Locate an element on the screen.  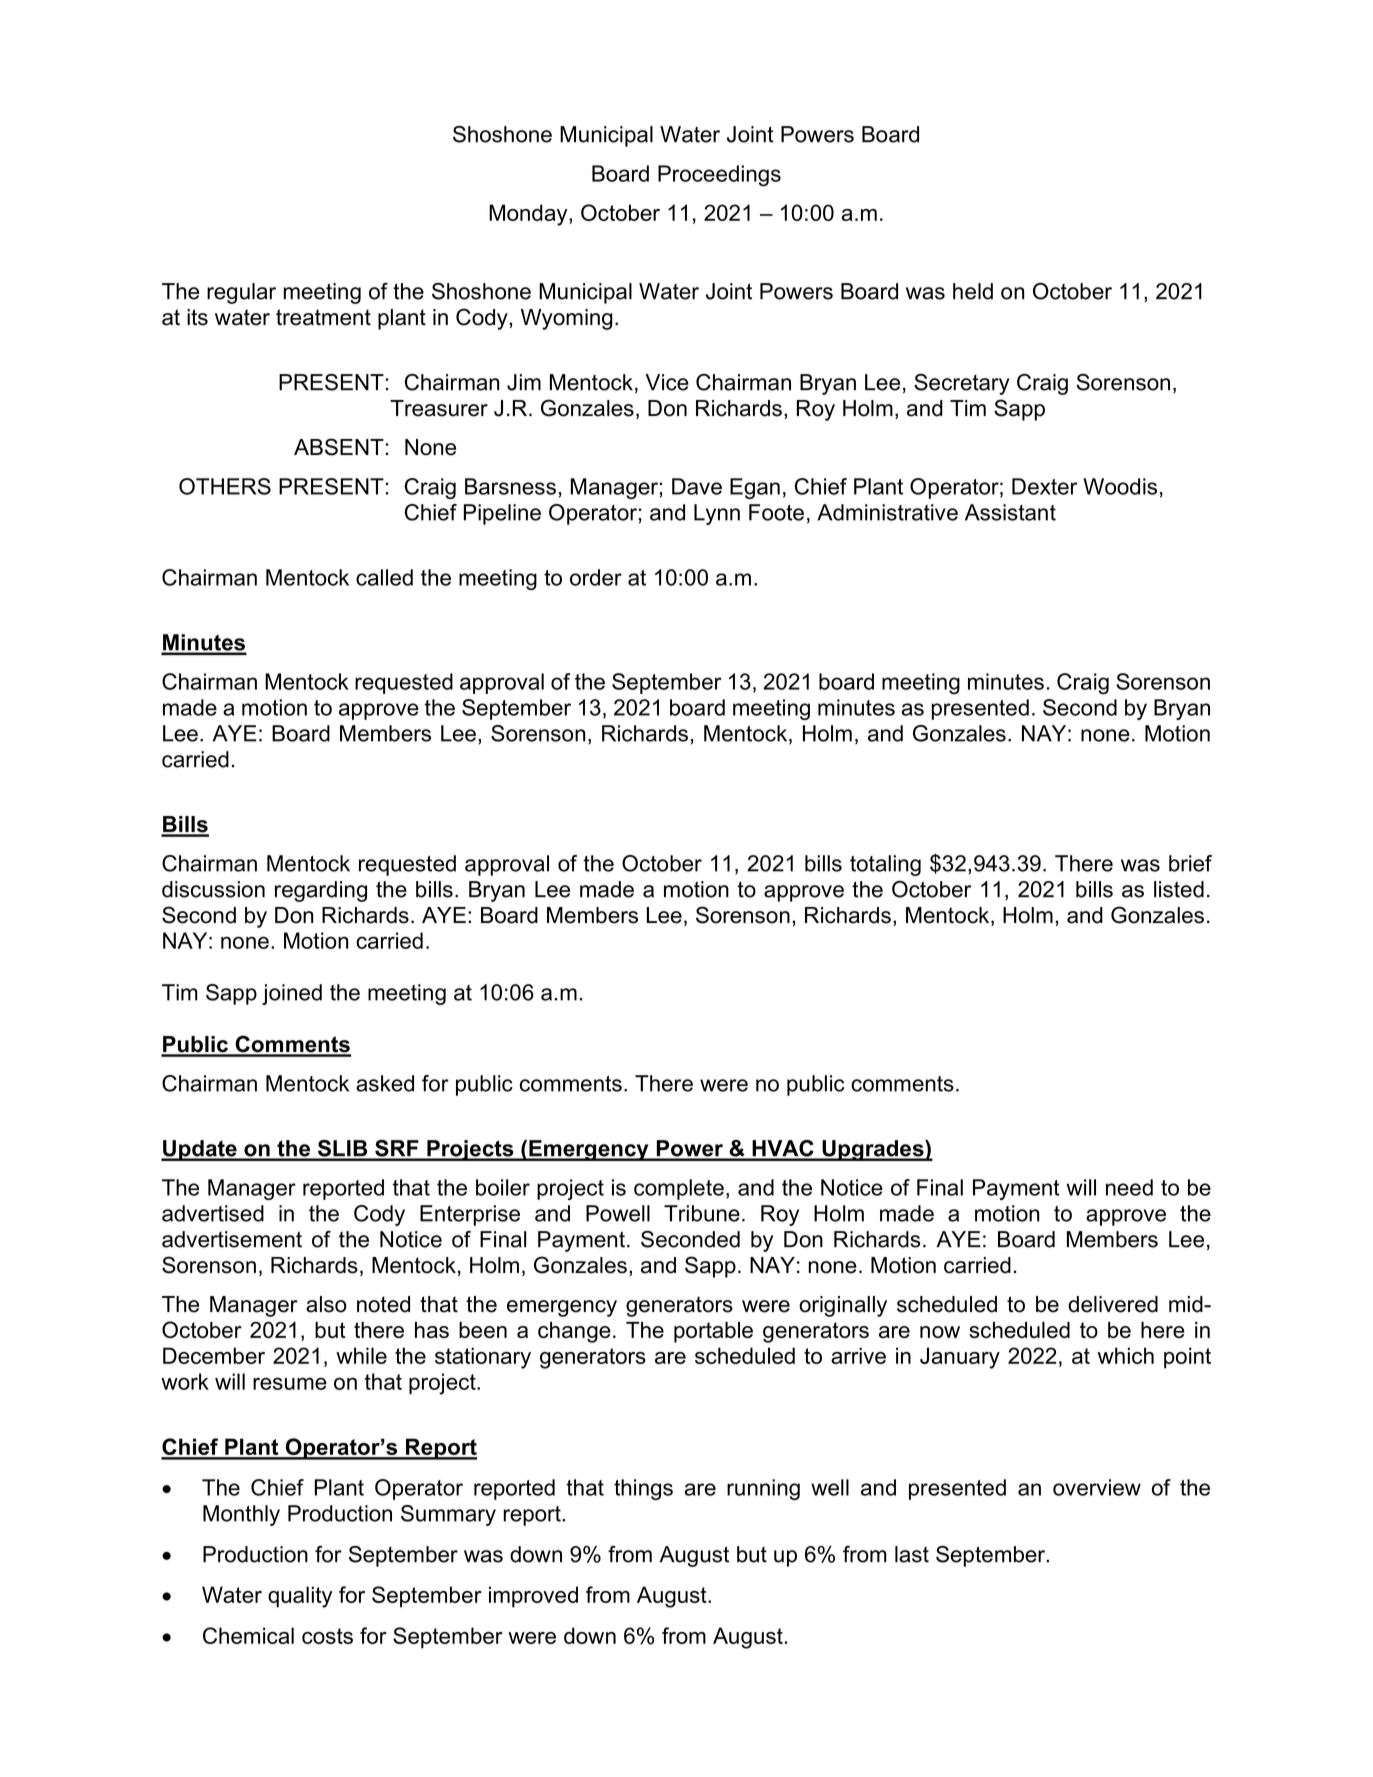
held is located at coordinates (973, 291).
